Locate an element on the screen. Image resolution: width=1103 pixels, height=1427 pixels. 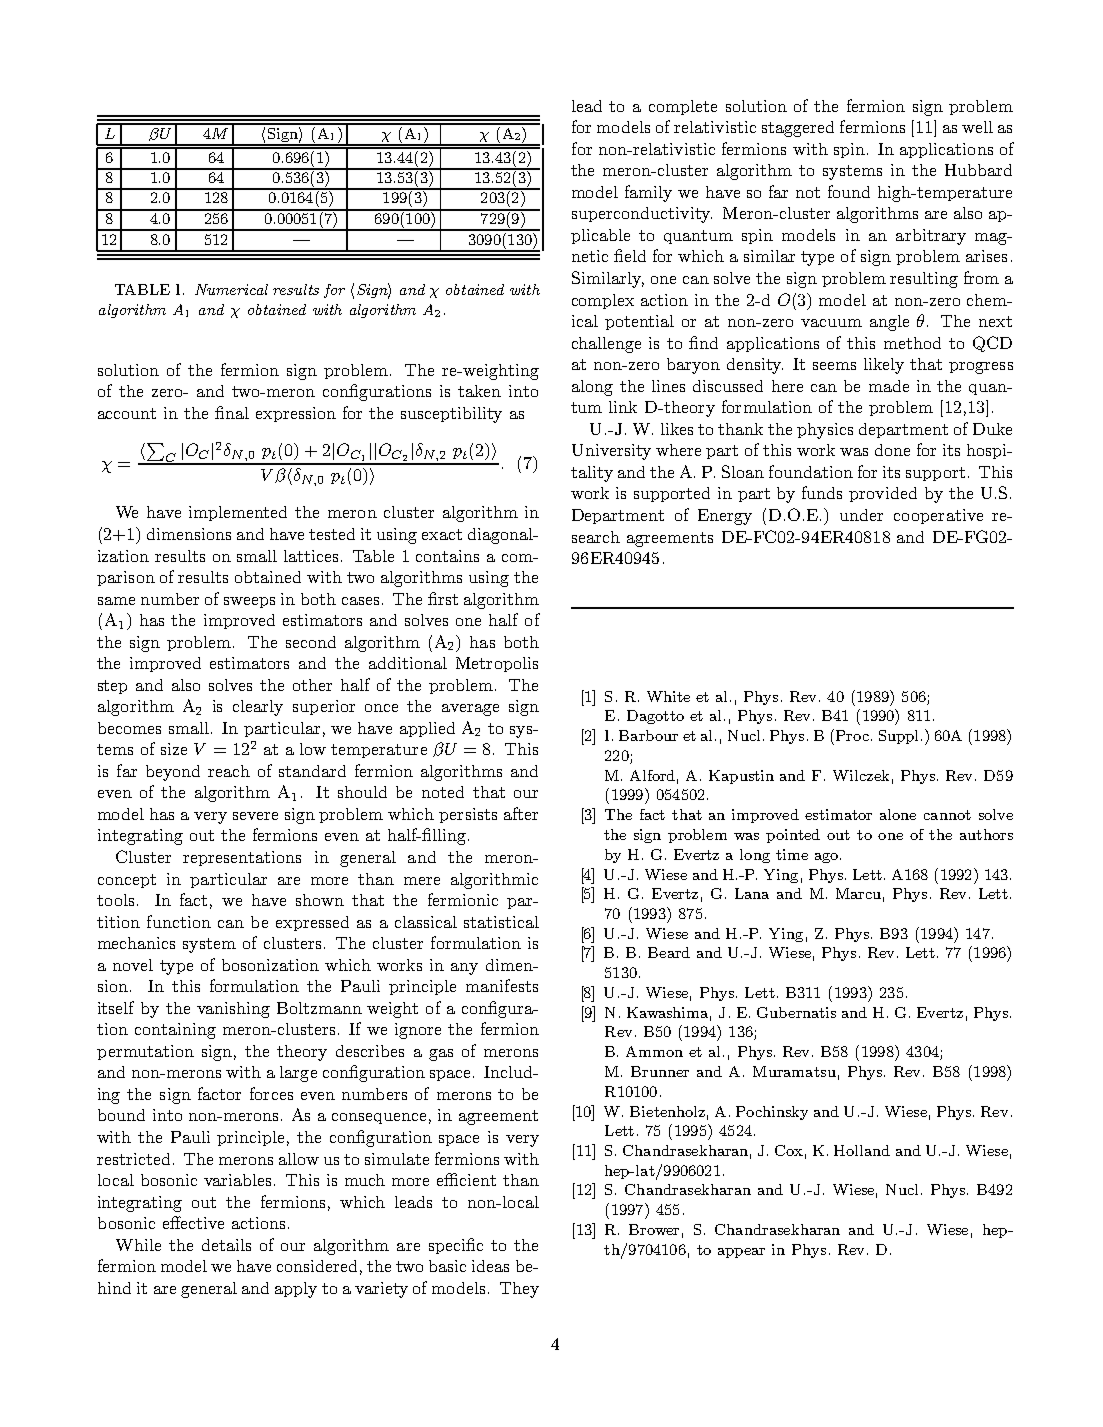
alone is located at coordinates (898, 814).
